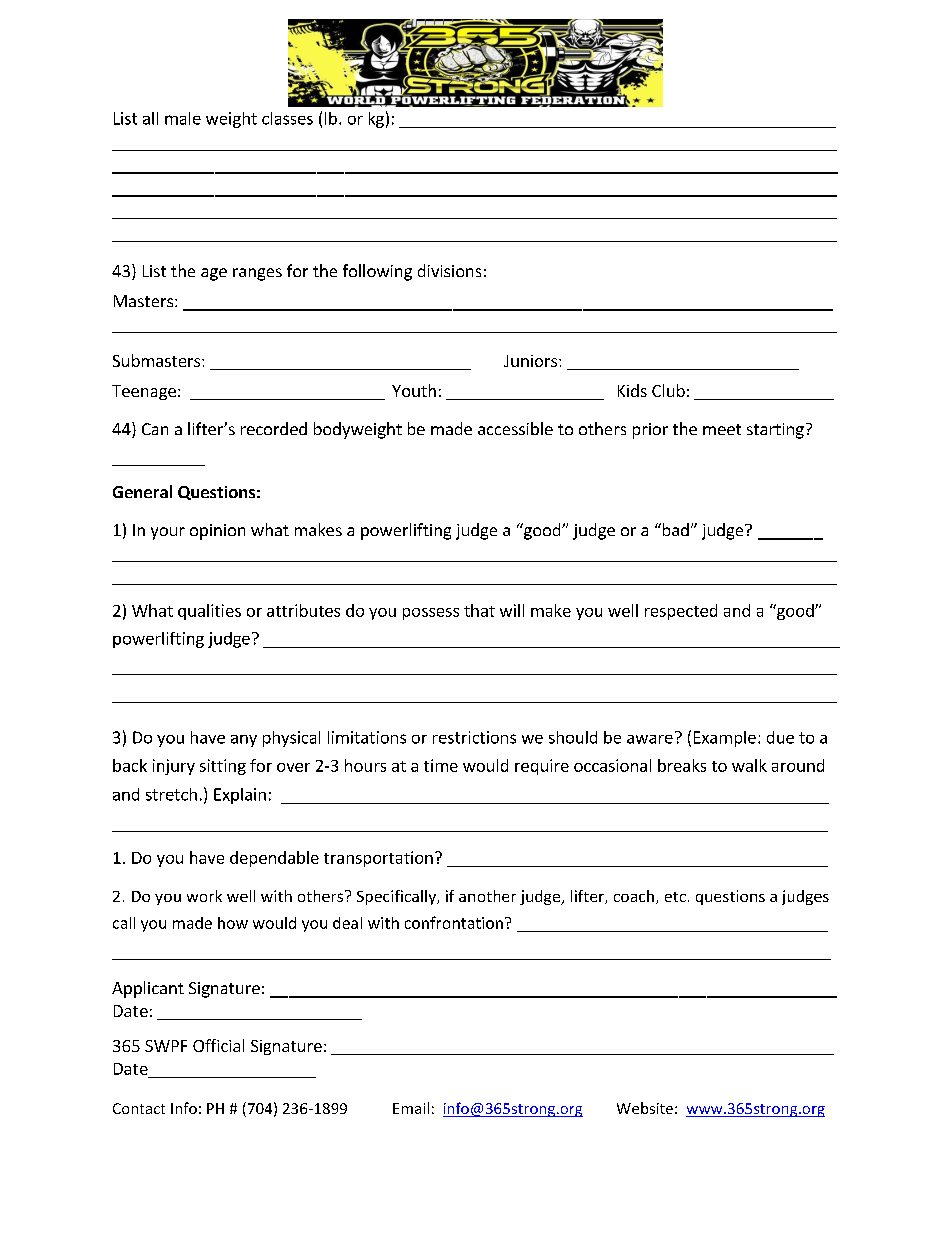 The width and height of the image is (952, 1233). What do you see at coordinates (634, 896) in the image?
I see `coach` at bounding box center [634, 896].
